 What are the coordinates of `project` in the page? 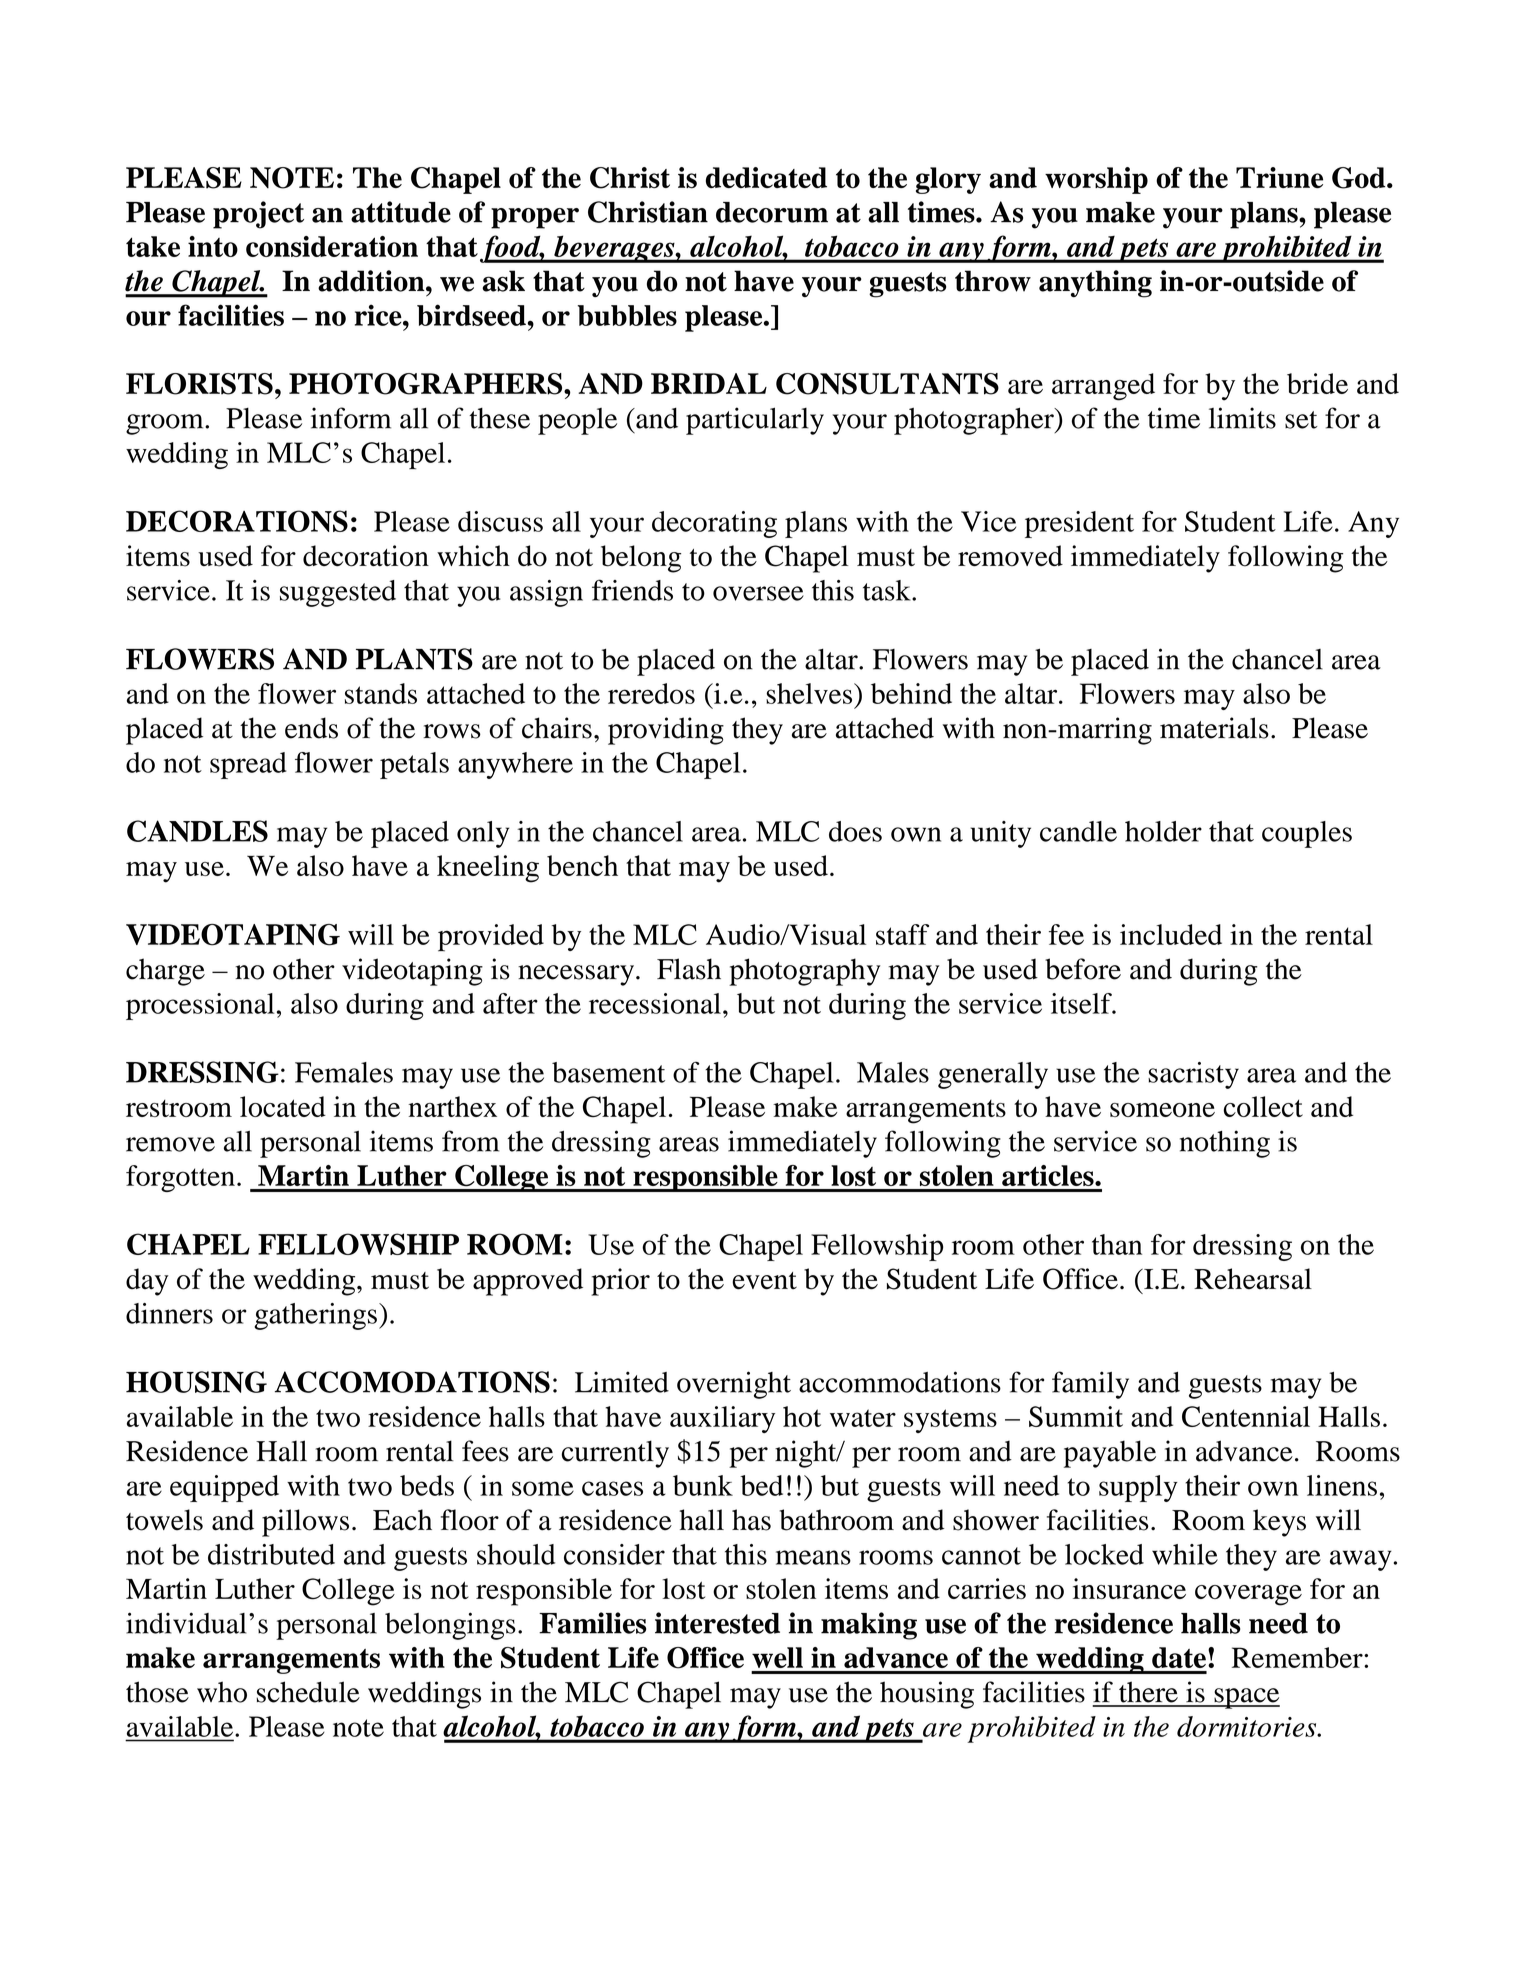 It's located at (258, 215).
